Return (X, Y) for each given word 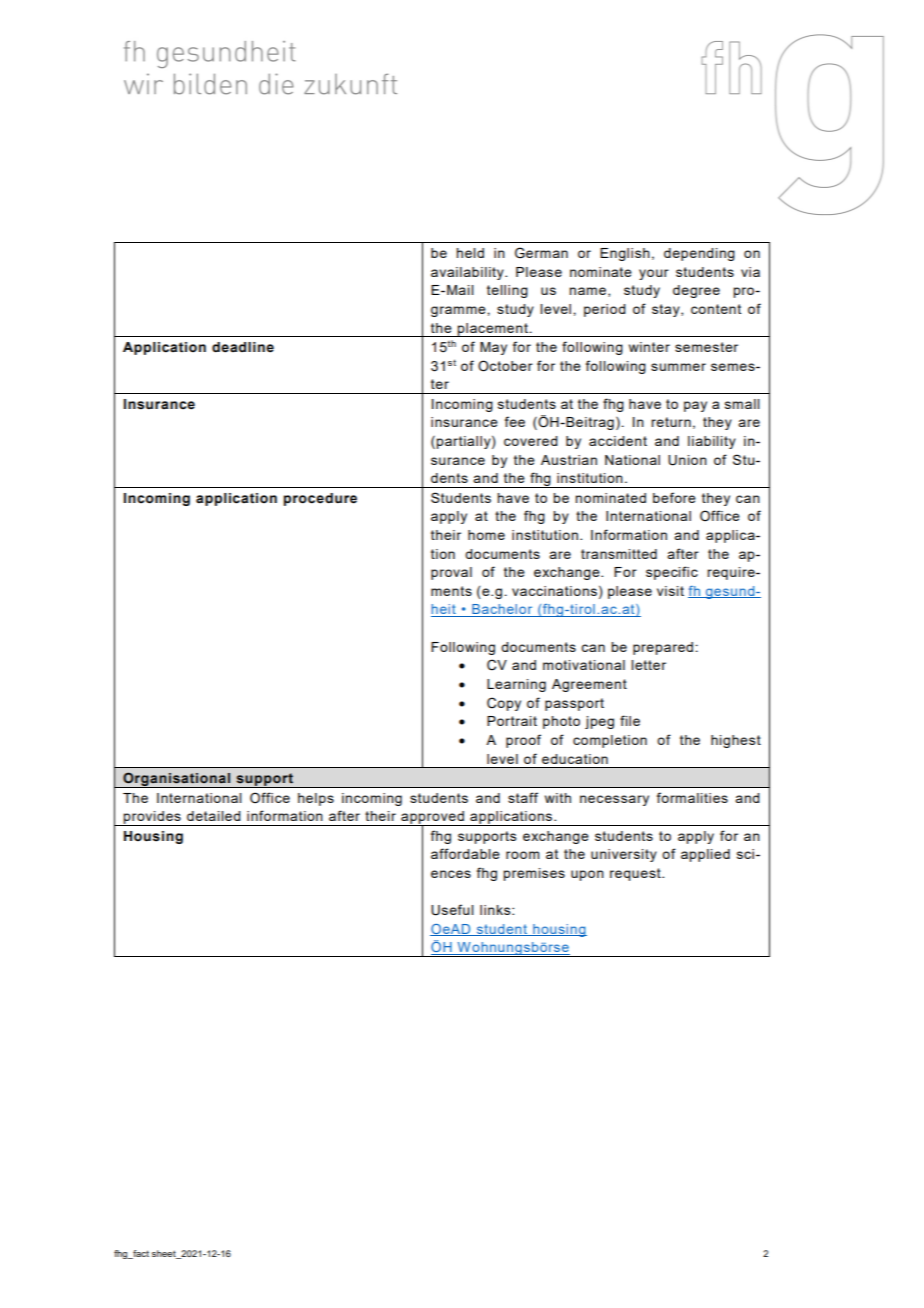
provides (152, 818)
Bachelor (502, 610)
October (505, 366)
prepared (663, 648)
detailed (214, 816)
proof (523, 741)
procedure (320, 499)
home (486, 535)
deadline (243, 347)
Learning (516, 685)
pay (695, 406)
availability (468, 273)
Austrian (569, 460)
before (674, 497)
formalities (692, 797)
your (654, 274)
